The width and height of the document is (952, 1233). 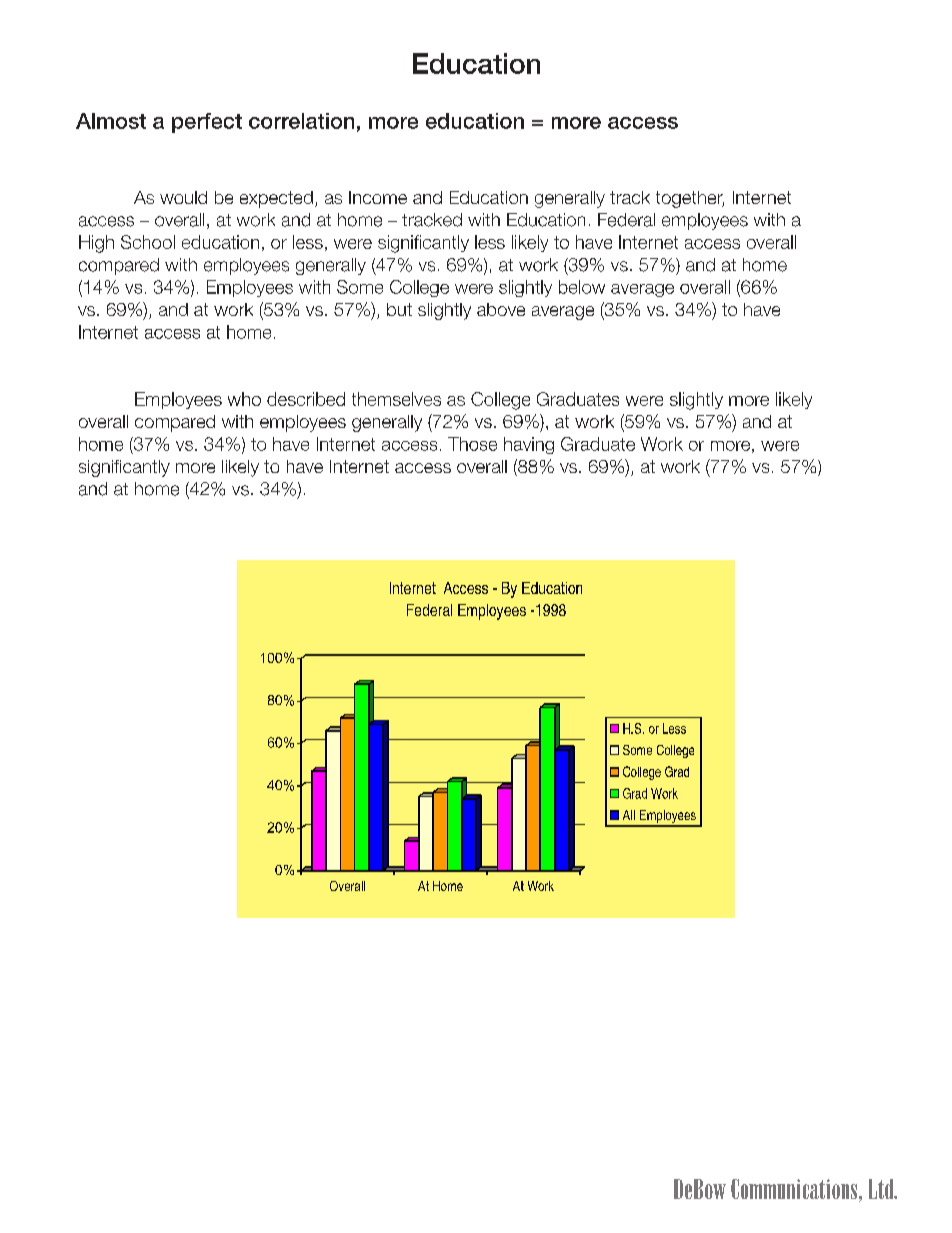 I want to click on Ltd, so click(x=882, y=1189).
